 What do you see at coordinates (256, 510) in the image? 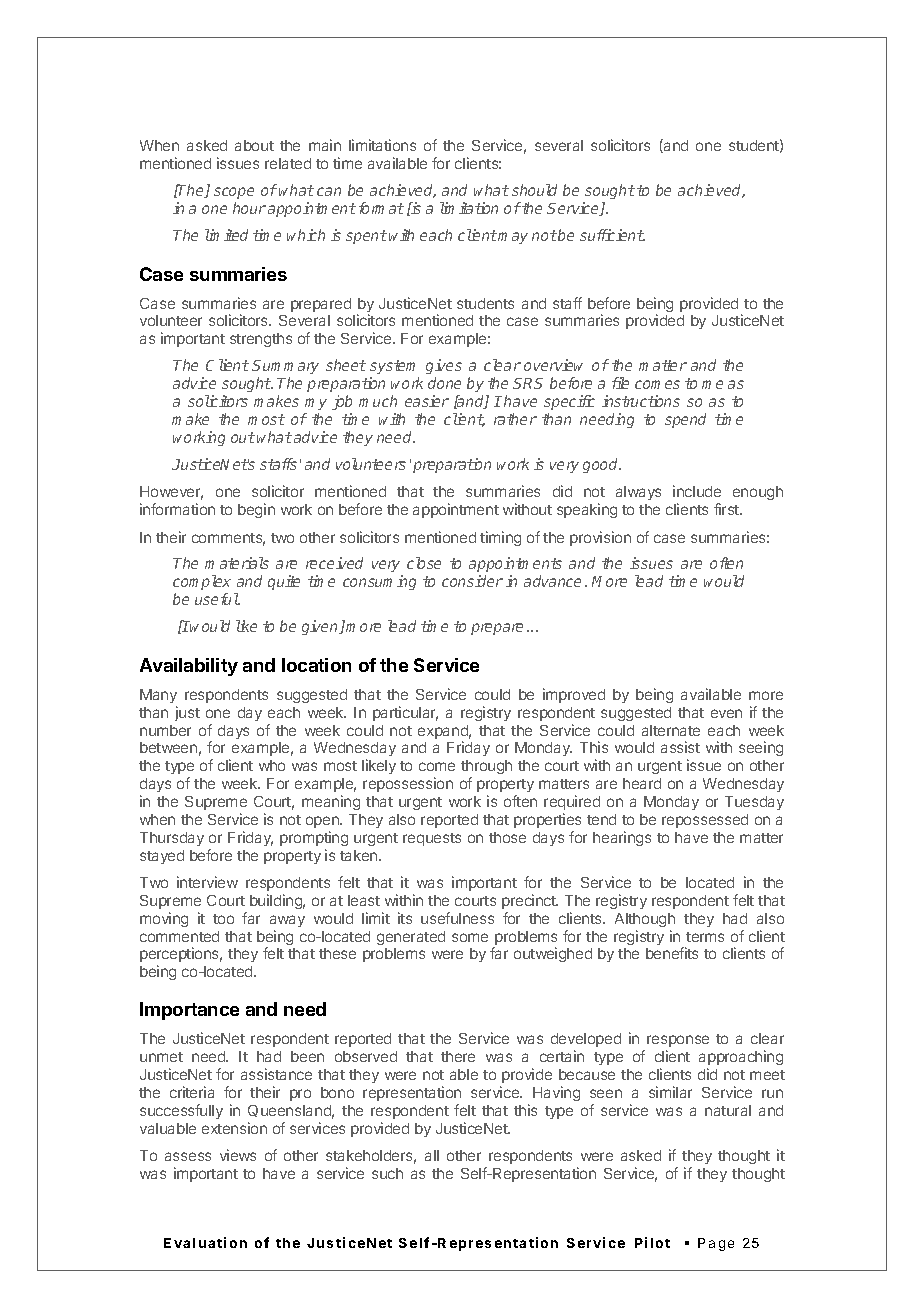
I see `begin` at bounding box center [256, 510].
